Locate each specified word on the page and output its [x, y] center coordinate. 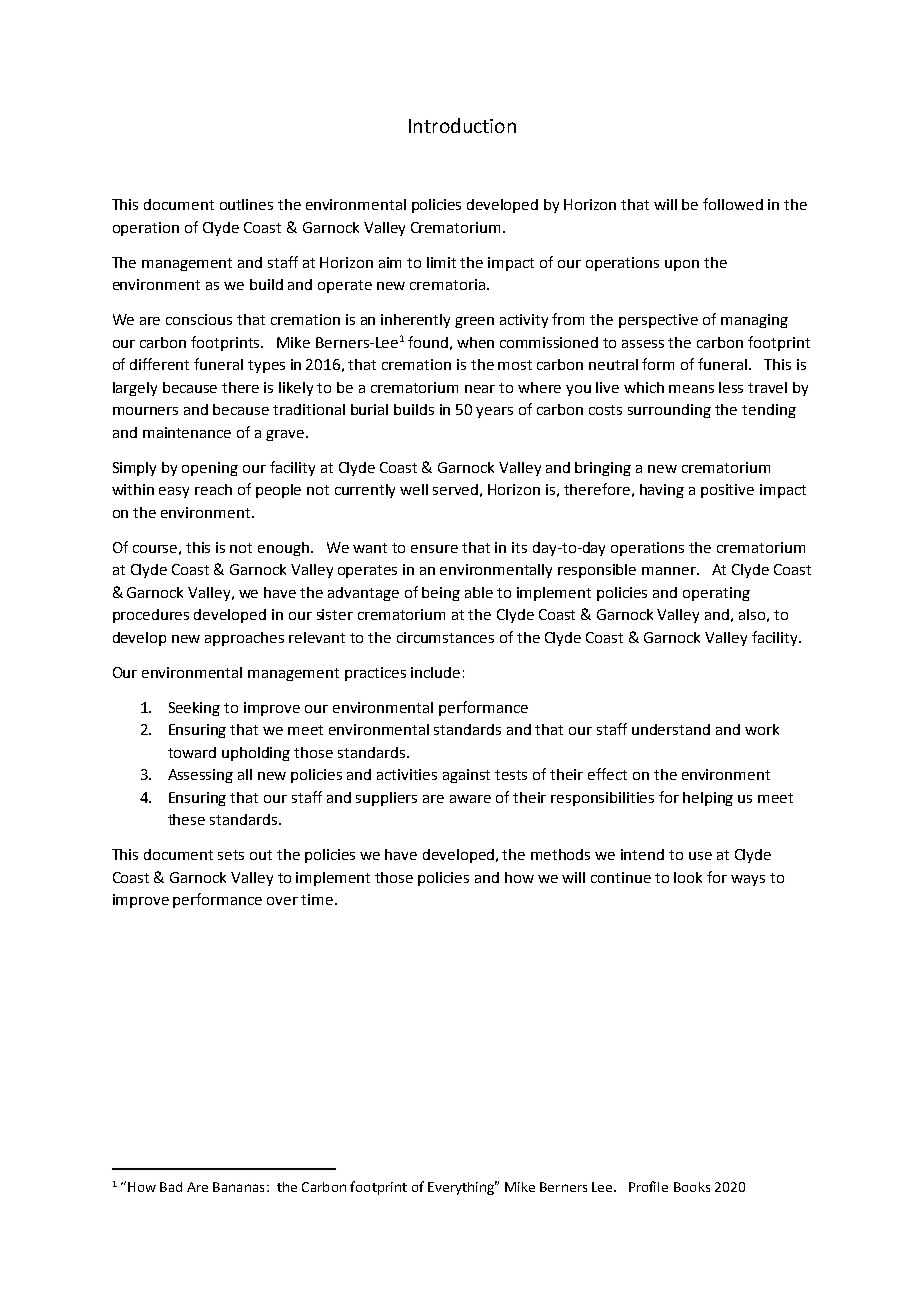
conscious [199, 319]
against [466, 776]
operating [716, 594]
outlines [246, 204]
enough [283, 549]
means [691, 389]
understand [671, 729]
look [688, 877]
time [318, 899]
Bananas [238, 1187]
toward [192, 752]
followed [733, 204]
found [428, 342]
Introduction [462, 125]
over [282, 901]
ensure [434, 549]
